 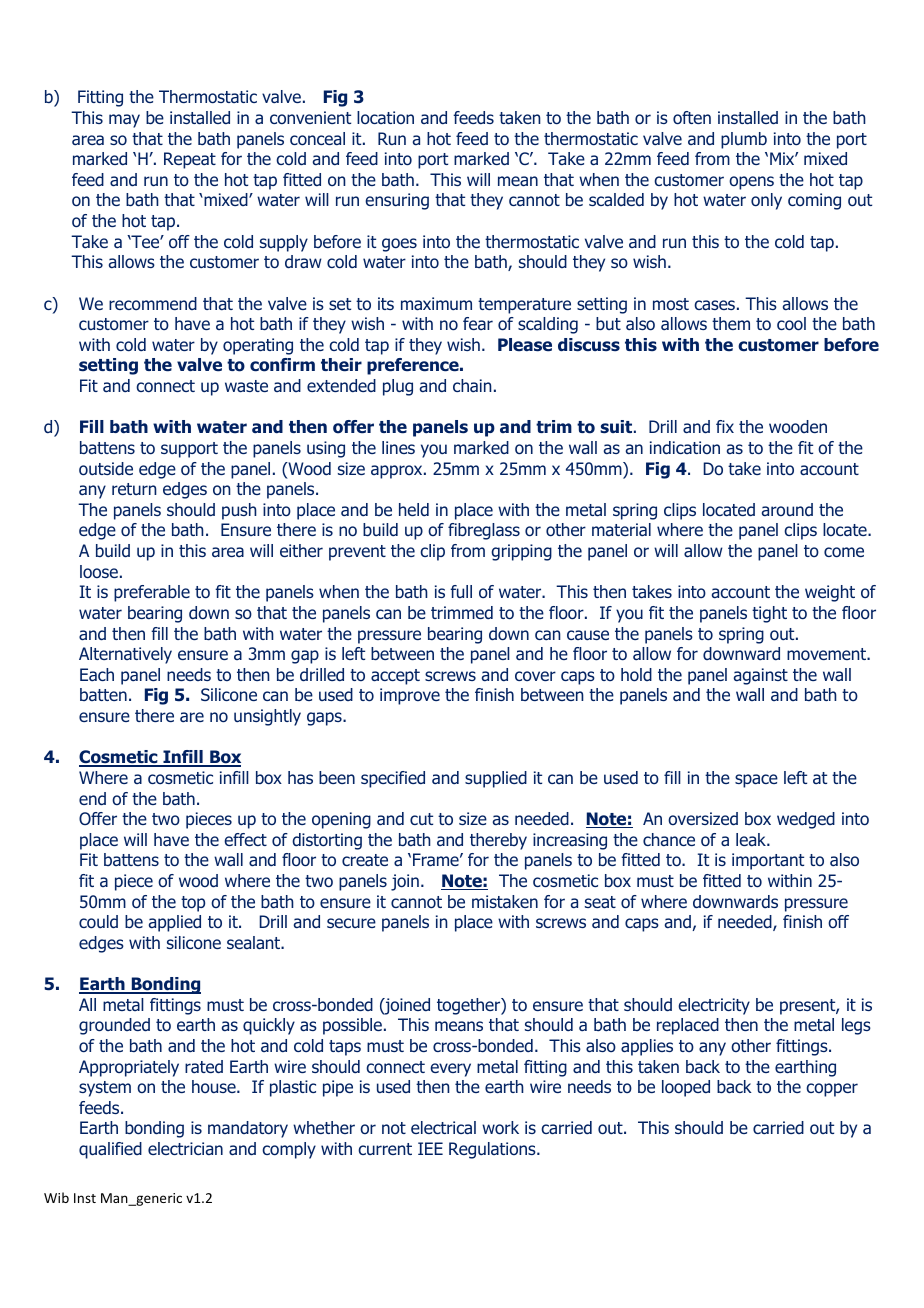 I want to click on cut, so click(x=421, y=819).
